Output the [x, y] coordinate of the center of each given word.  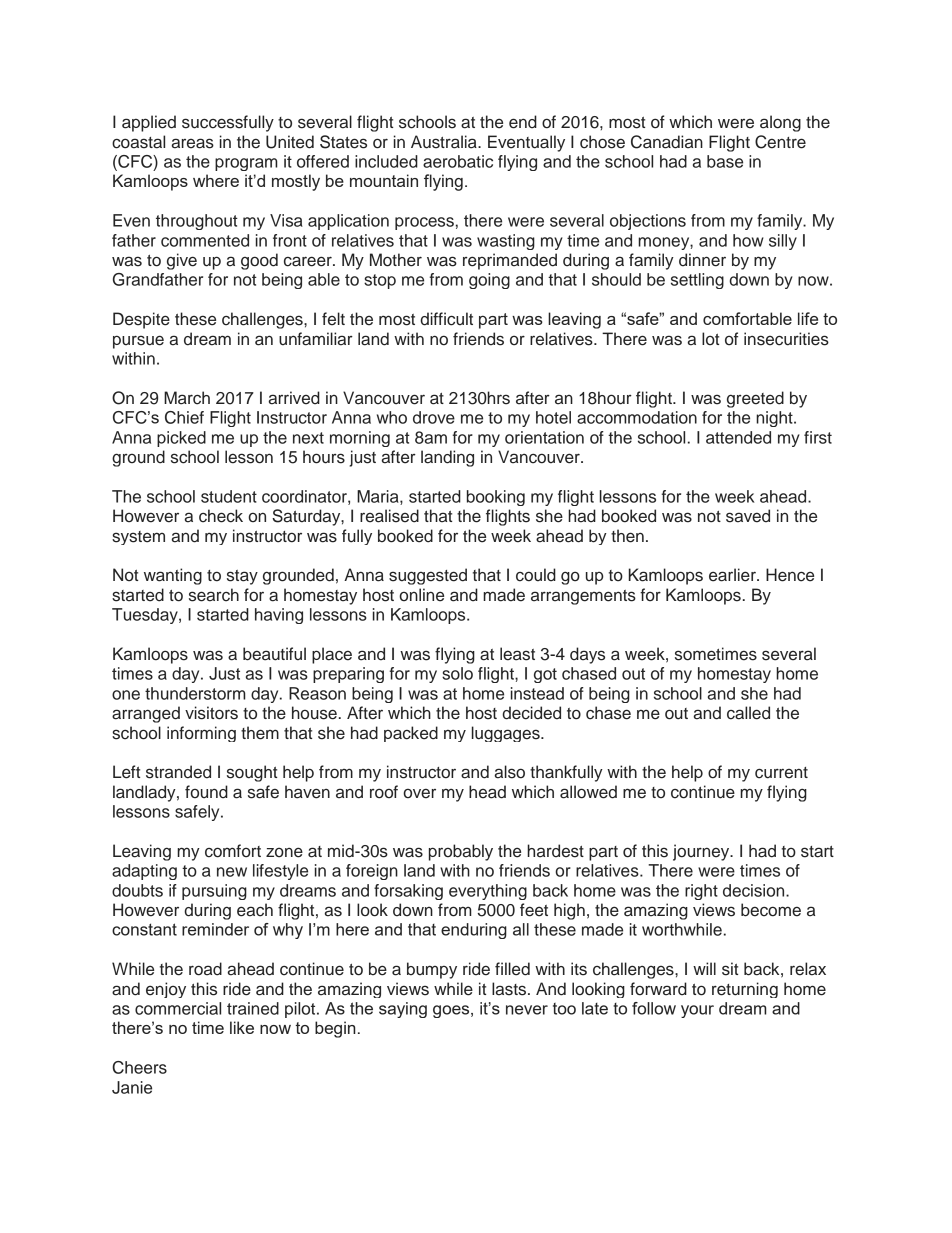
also [510, 772]
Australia [445, 142]
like [242, 1027]
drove [434, 417]
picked [181, 439]
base [725, 161]
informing [201, 734]
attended [738, 437]
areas [193, 143]
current [781, 773]
